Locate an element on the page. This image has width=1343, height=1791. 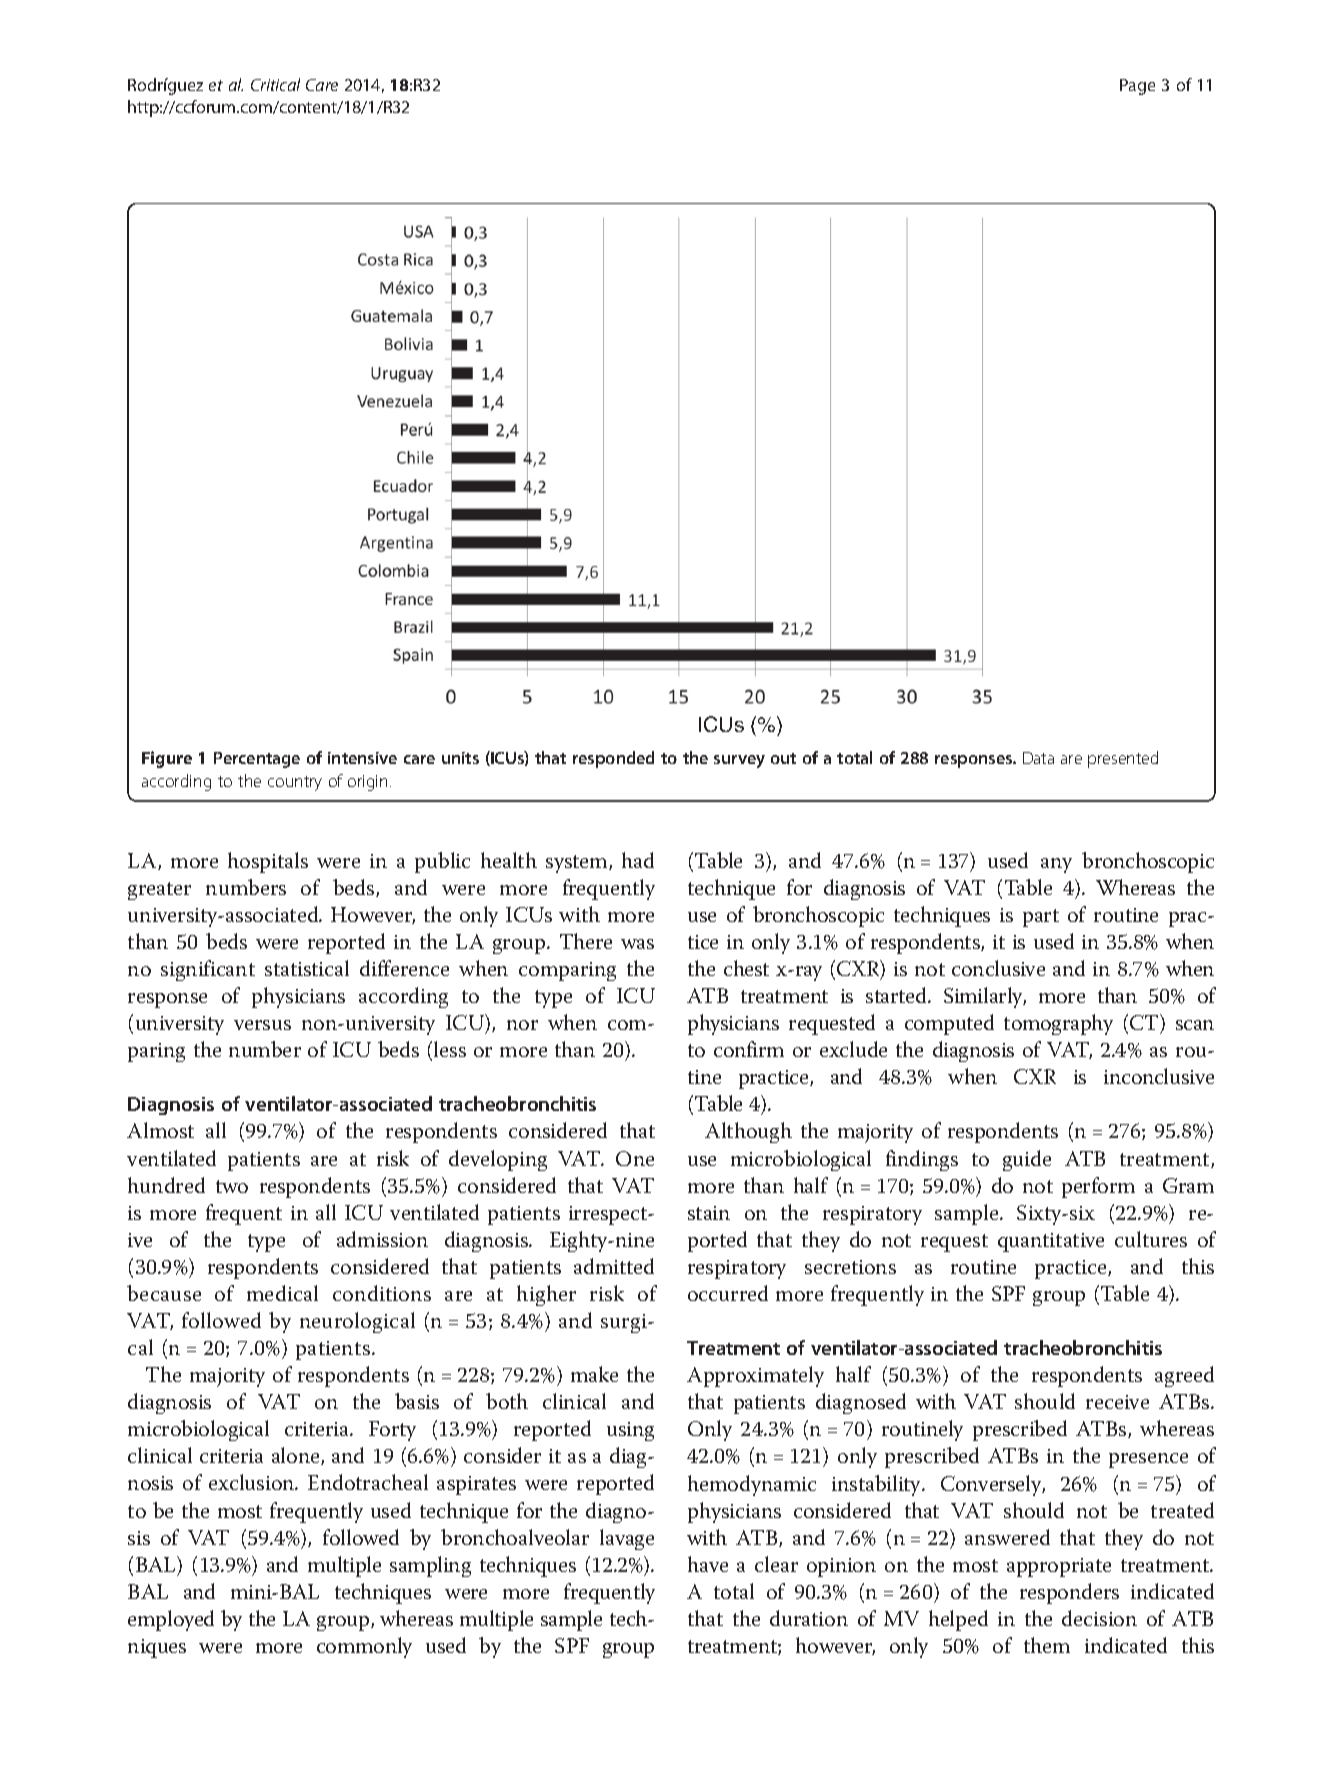
stain is located at coordinates (709, 1213).
